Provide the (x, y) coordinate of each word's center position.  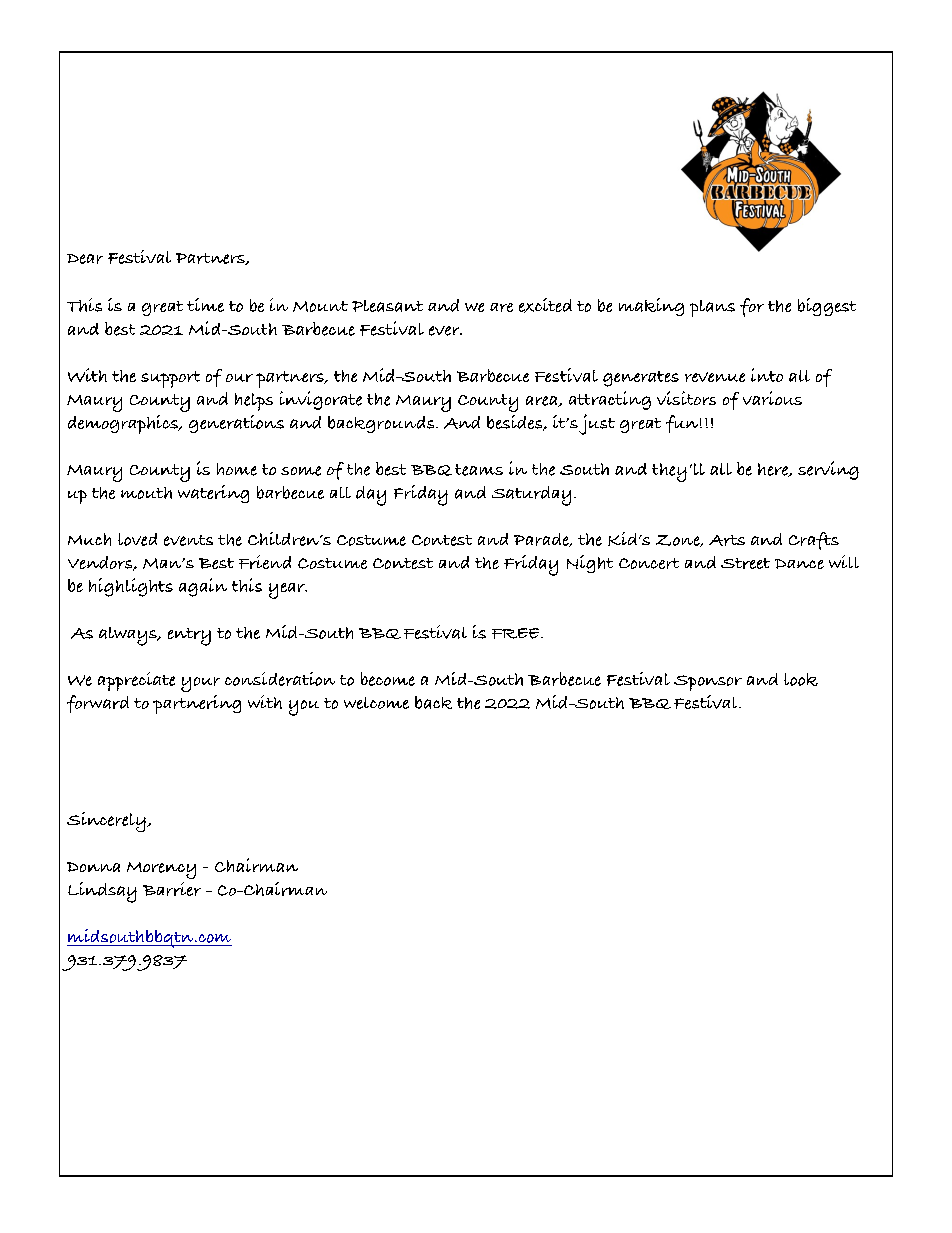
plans (712, 308)
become (388, 679)
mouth (146, 493)
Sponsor (708, 683)
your (200, 684)
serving (828, 470)
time (205, 305)
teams (479, 470)
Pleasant (387, 306)
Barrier (172, 889)
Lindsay (102, 892)
